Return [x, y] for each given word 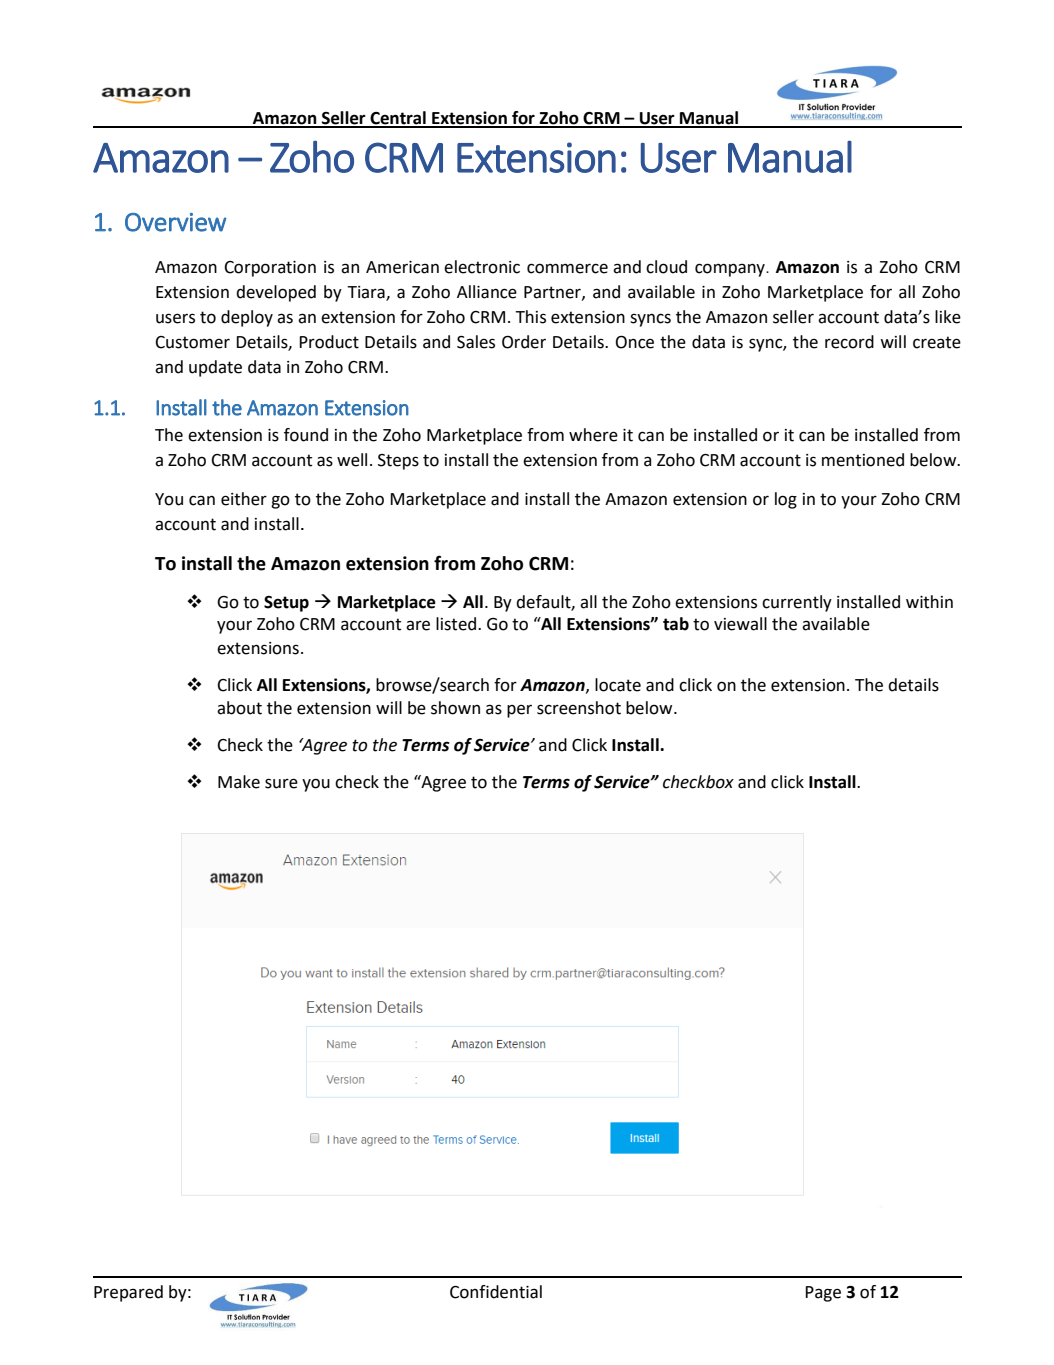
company [731, 270]
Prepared [128, 1293]
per [519, 711]
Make [239, 782]
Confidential [496, 1292]
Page [823, 1294]
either [244, 499]
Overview [176, 222]
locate [618, 685]
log [786, 500]
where [593, 435]
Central [398, 119]
